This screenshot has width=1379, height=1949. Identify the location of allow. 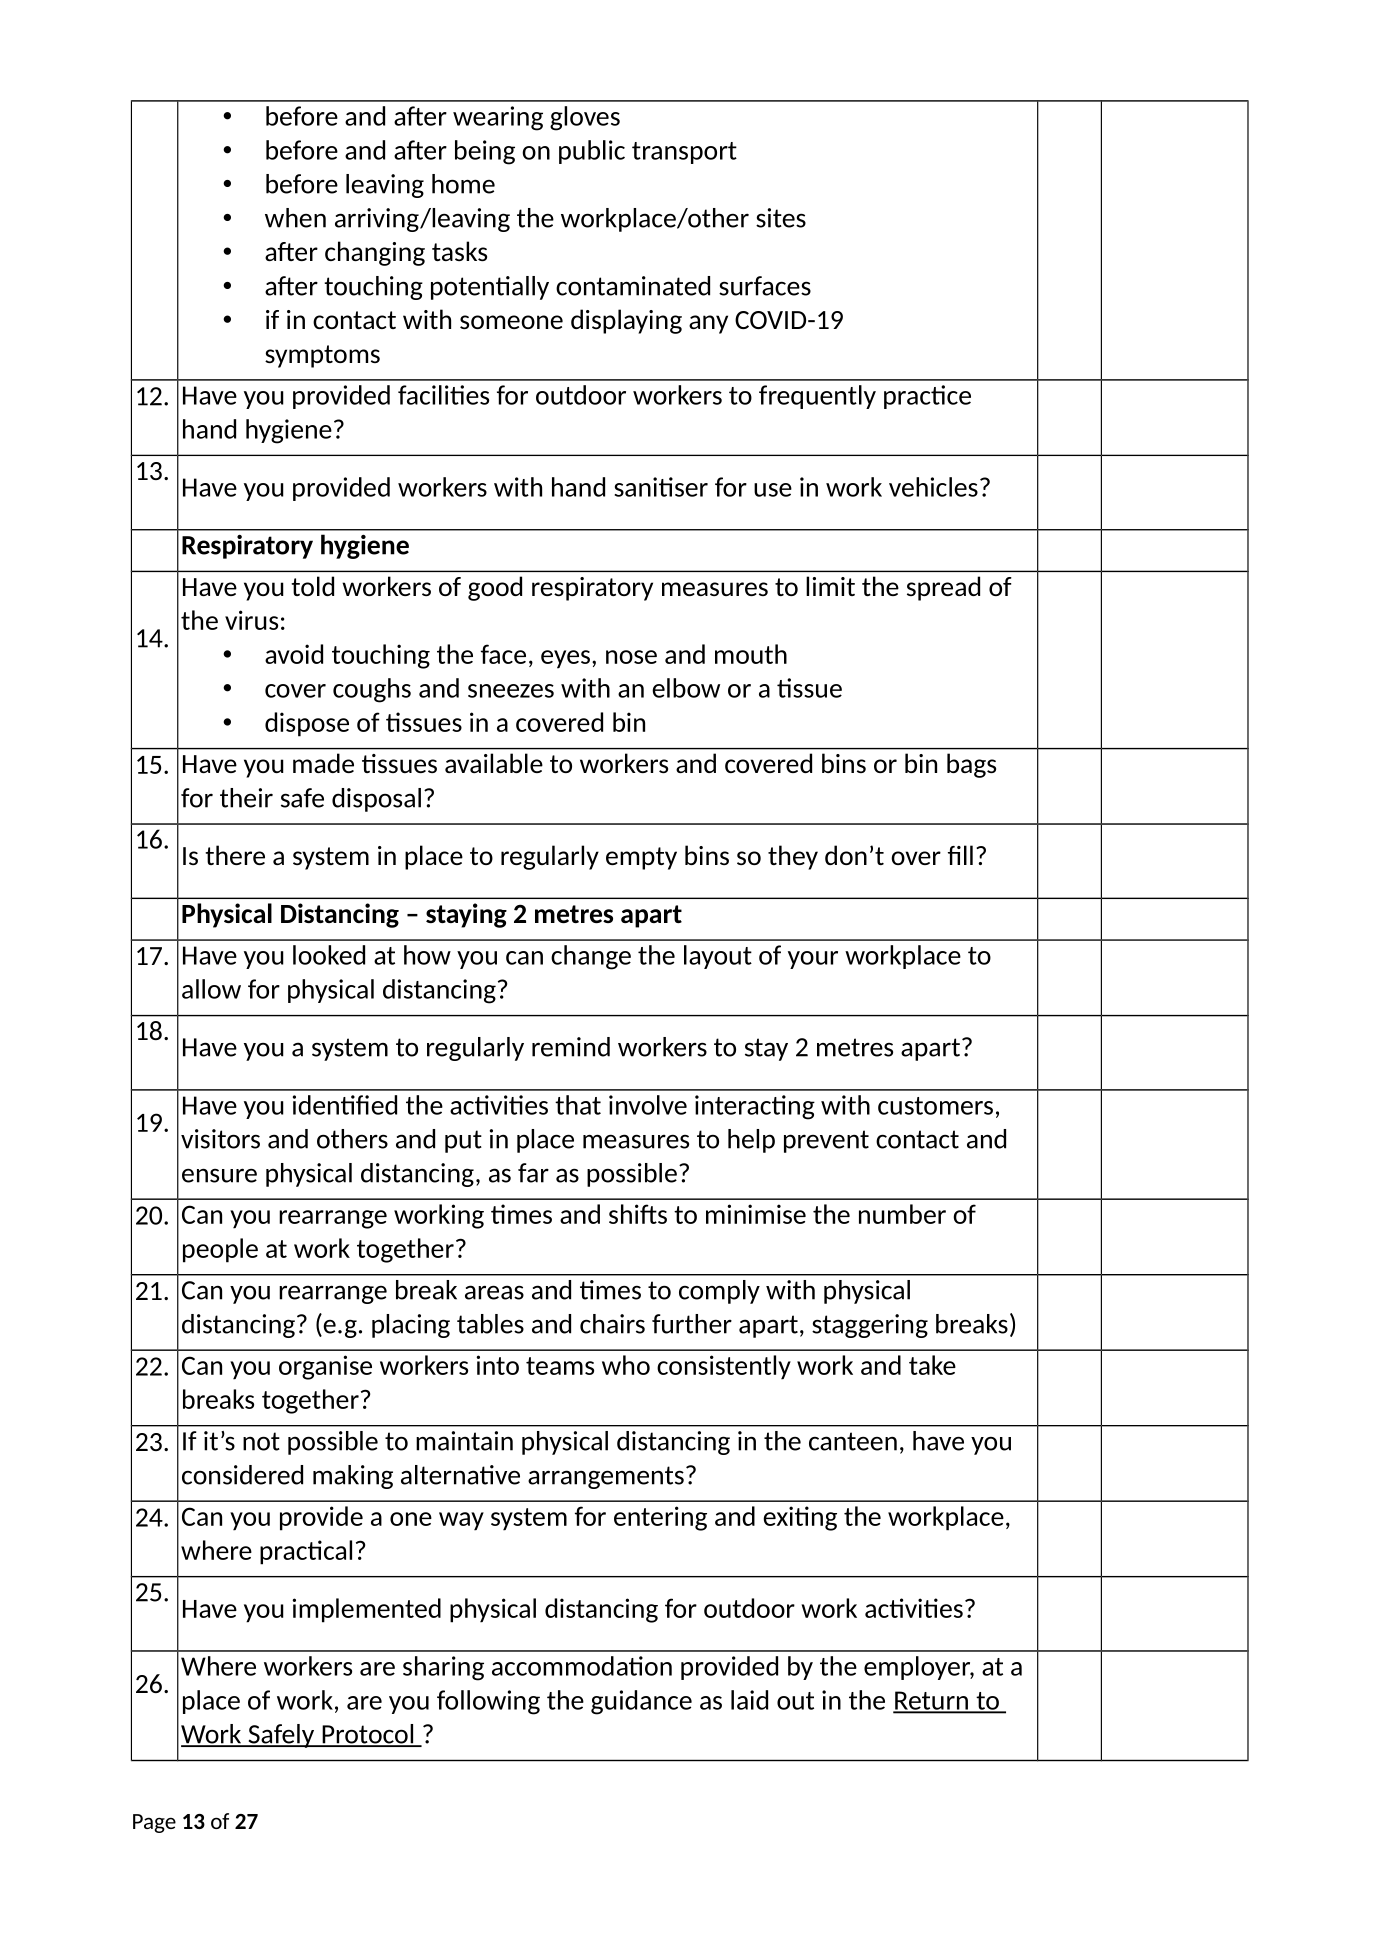
(211, 989).
